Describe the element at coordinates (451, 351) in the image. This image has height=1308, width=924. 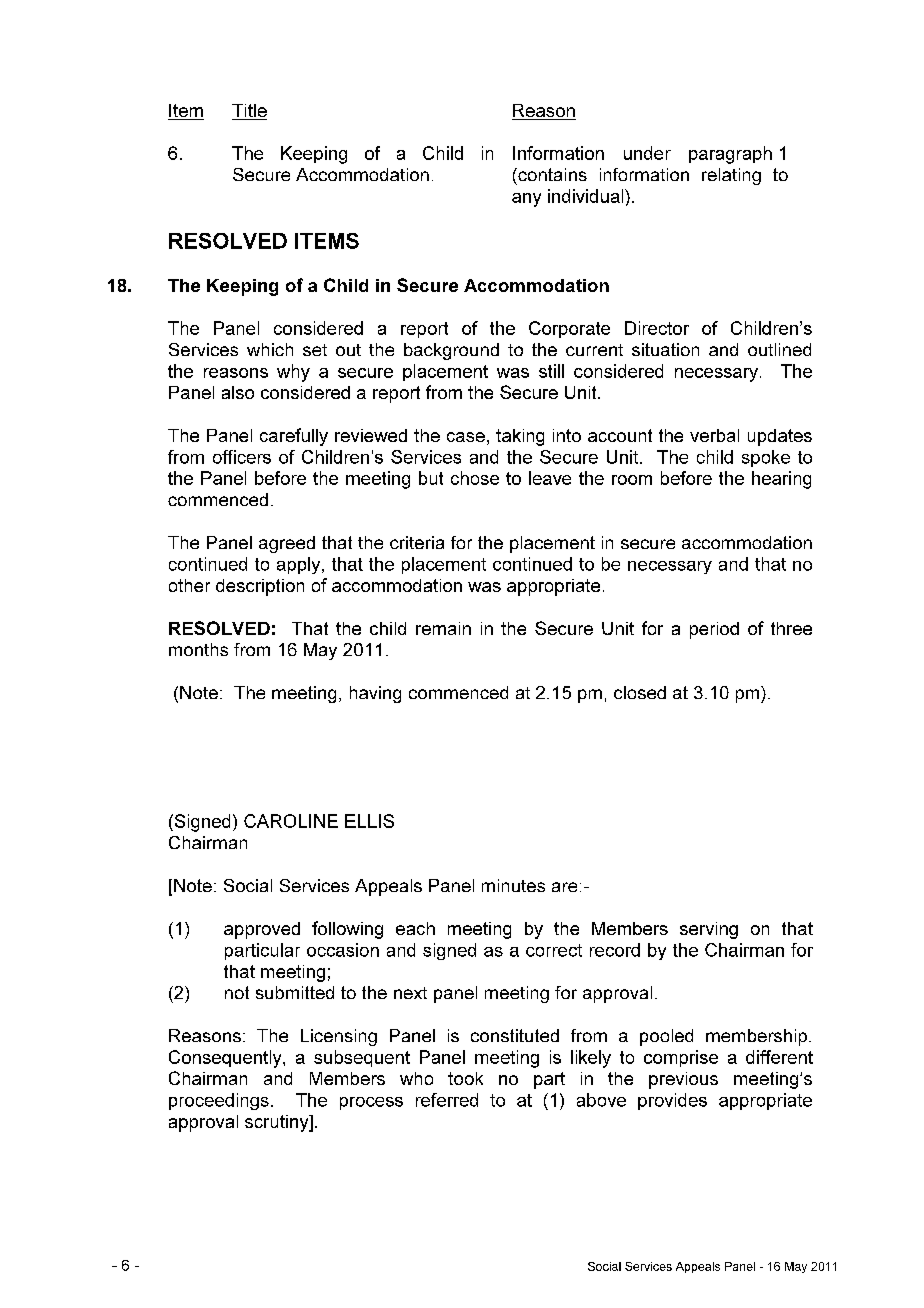
I see `background` at that location.
